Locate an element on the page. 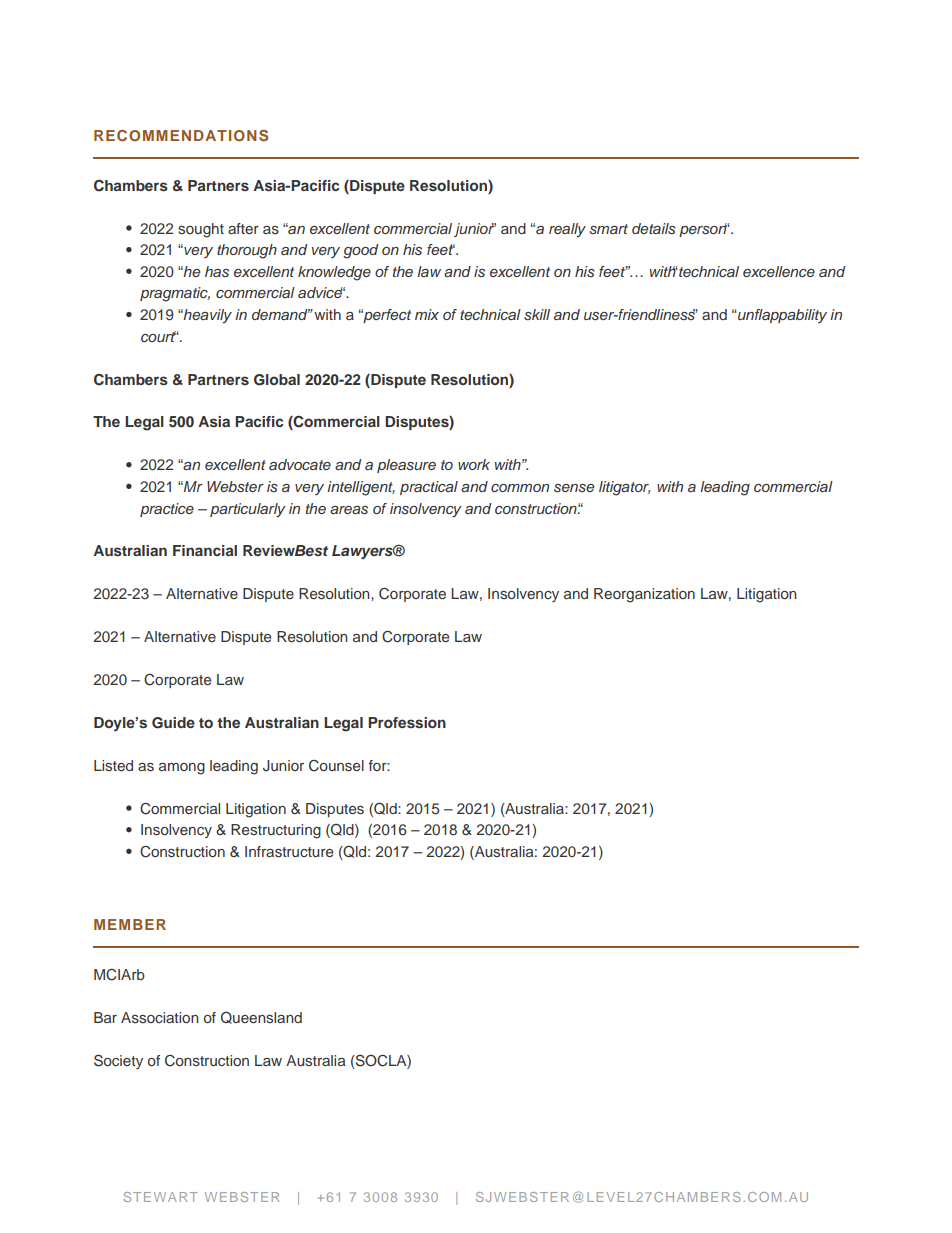 This page has height=1233, width=952. litigator is located at coordinates (624, 488).
